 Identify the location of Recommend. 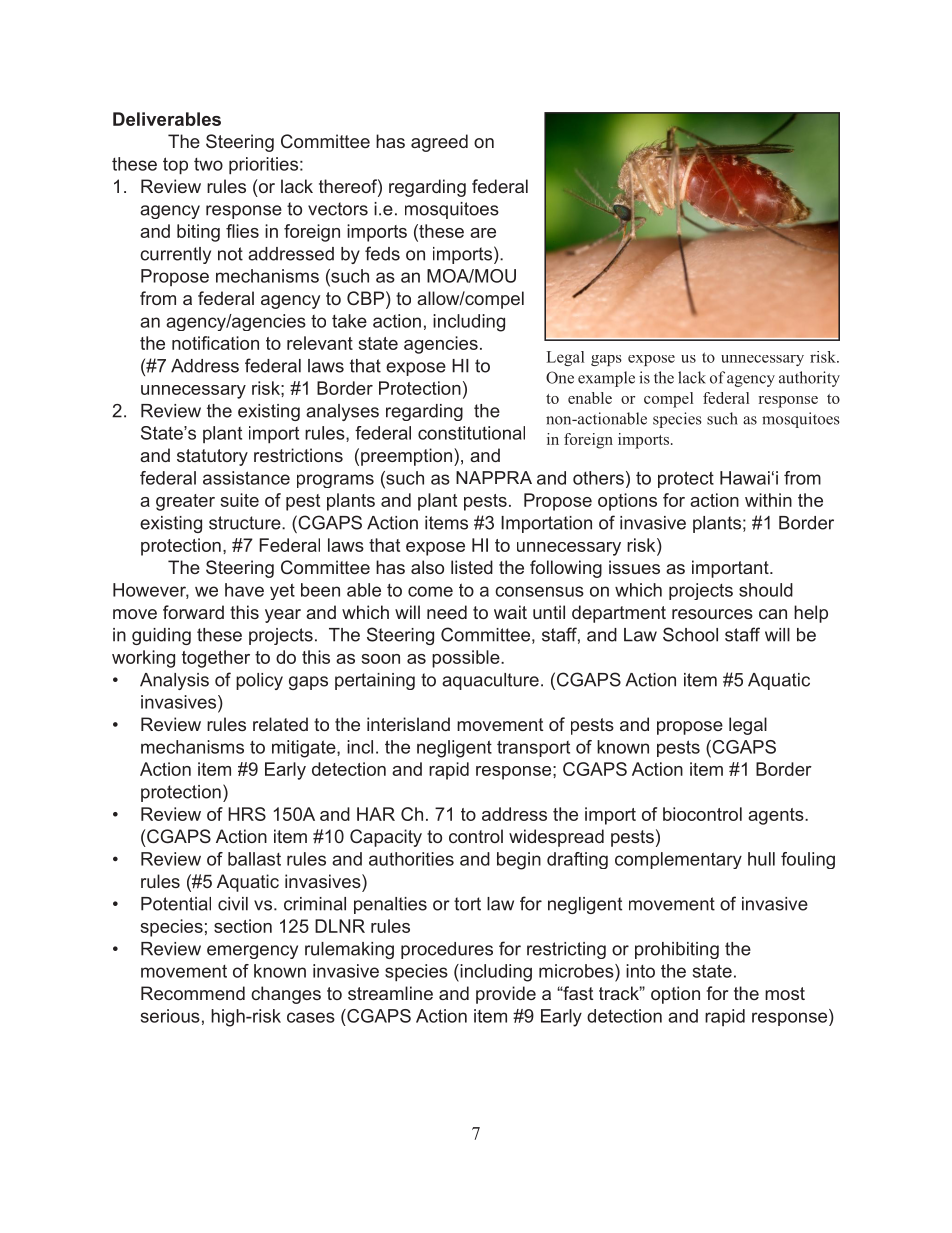
(193, 993).
